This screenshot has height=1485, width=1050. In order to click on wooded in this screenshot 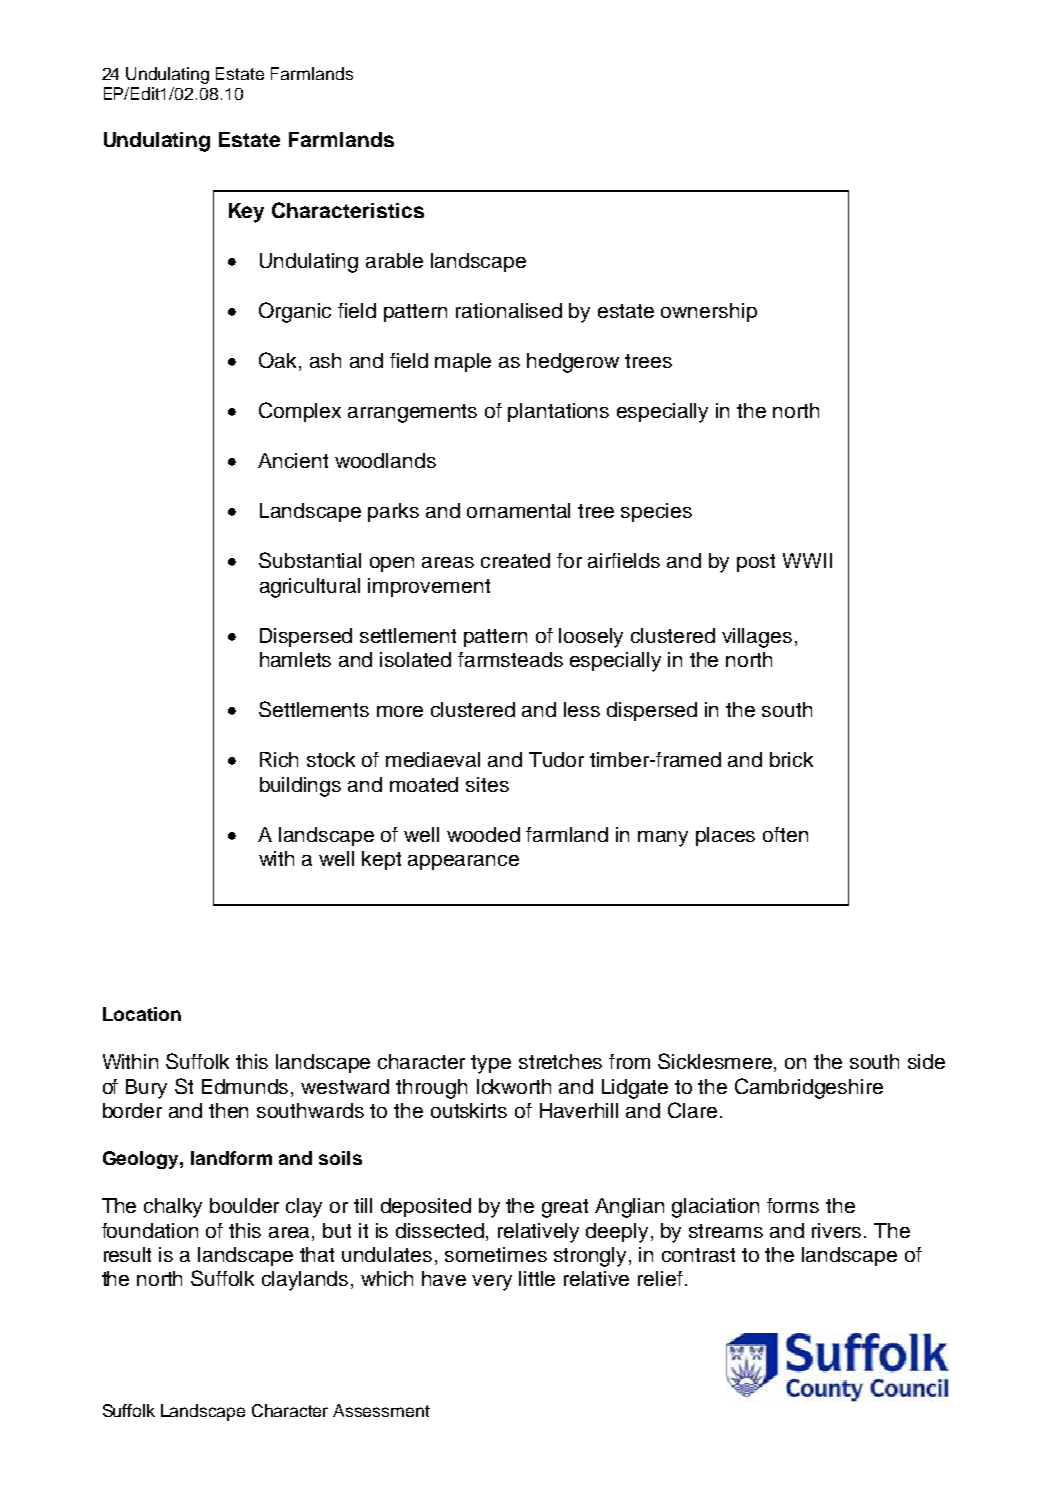, I will do `click(483, 834)`.
